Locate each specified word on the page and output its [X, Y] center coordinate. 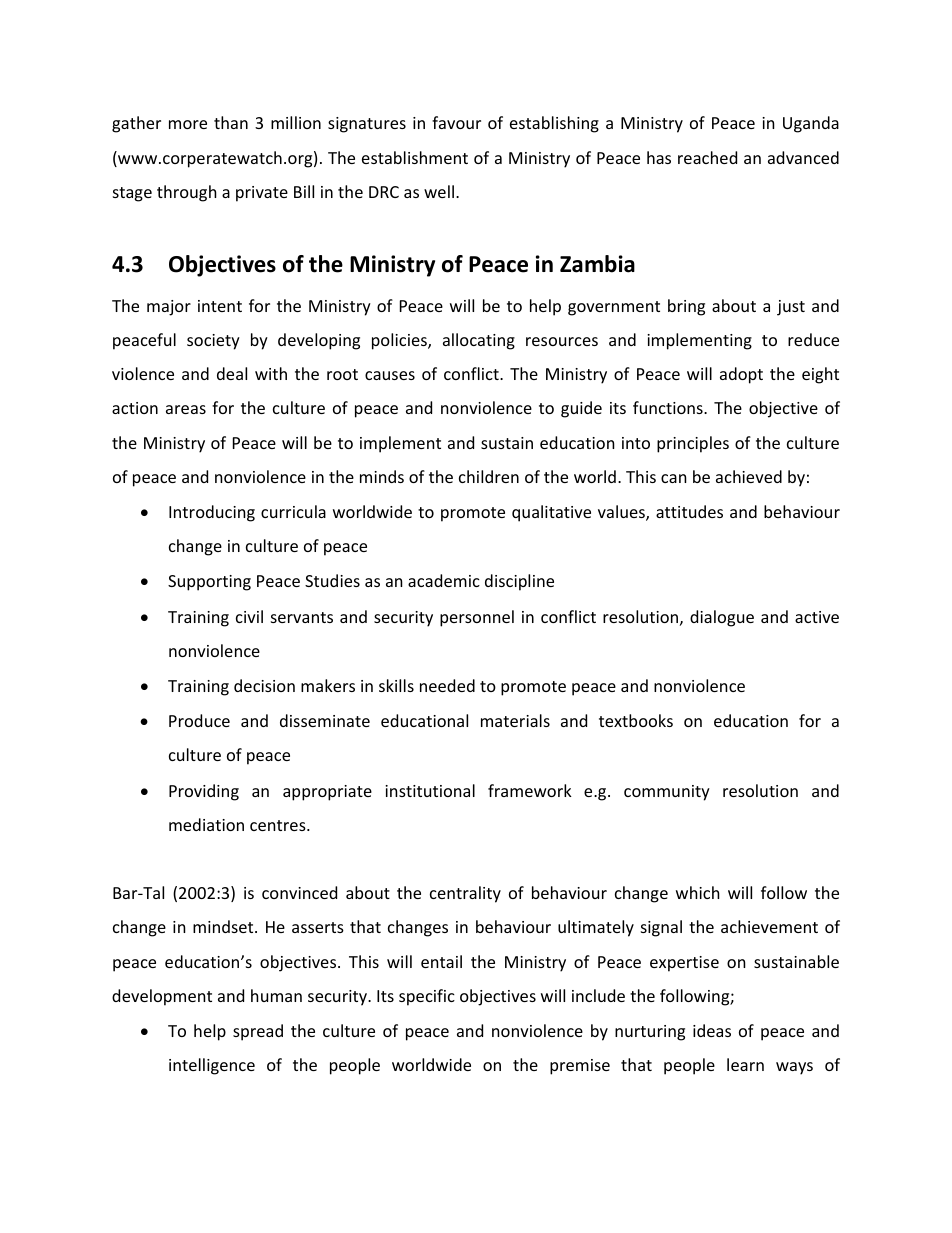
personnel [477, 618]
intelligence [212, 1066]
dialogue [722, 618]
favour [456, 122]
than [231, 122]
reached [707, 157]
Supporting [209, 583]
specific [427, 997]
